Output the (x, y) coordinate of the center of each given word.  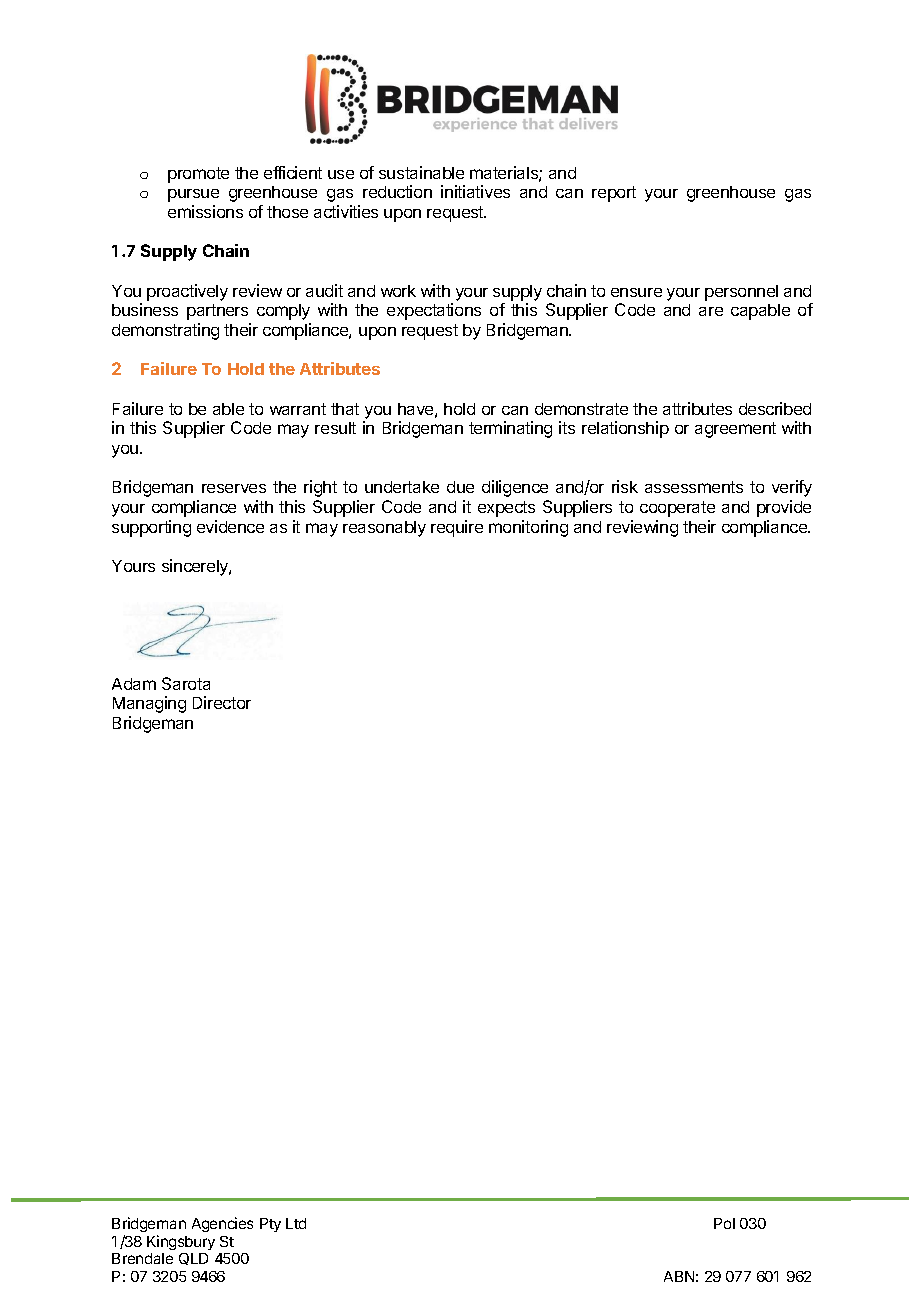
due (460, 487)
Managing (149, 704)
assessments (694, 487)
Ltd (296, 1223)
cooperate (677, 509)
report (614, 194)
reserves (234, 488)
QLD (193, 1259)
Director (222, 702)
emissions (205, 211)
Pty (270, 1225)
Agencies (222, 1224)
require (457, 528)
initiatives (475, 191)
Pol (724, 1223)
